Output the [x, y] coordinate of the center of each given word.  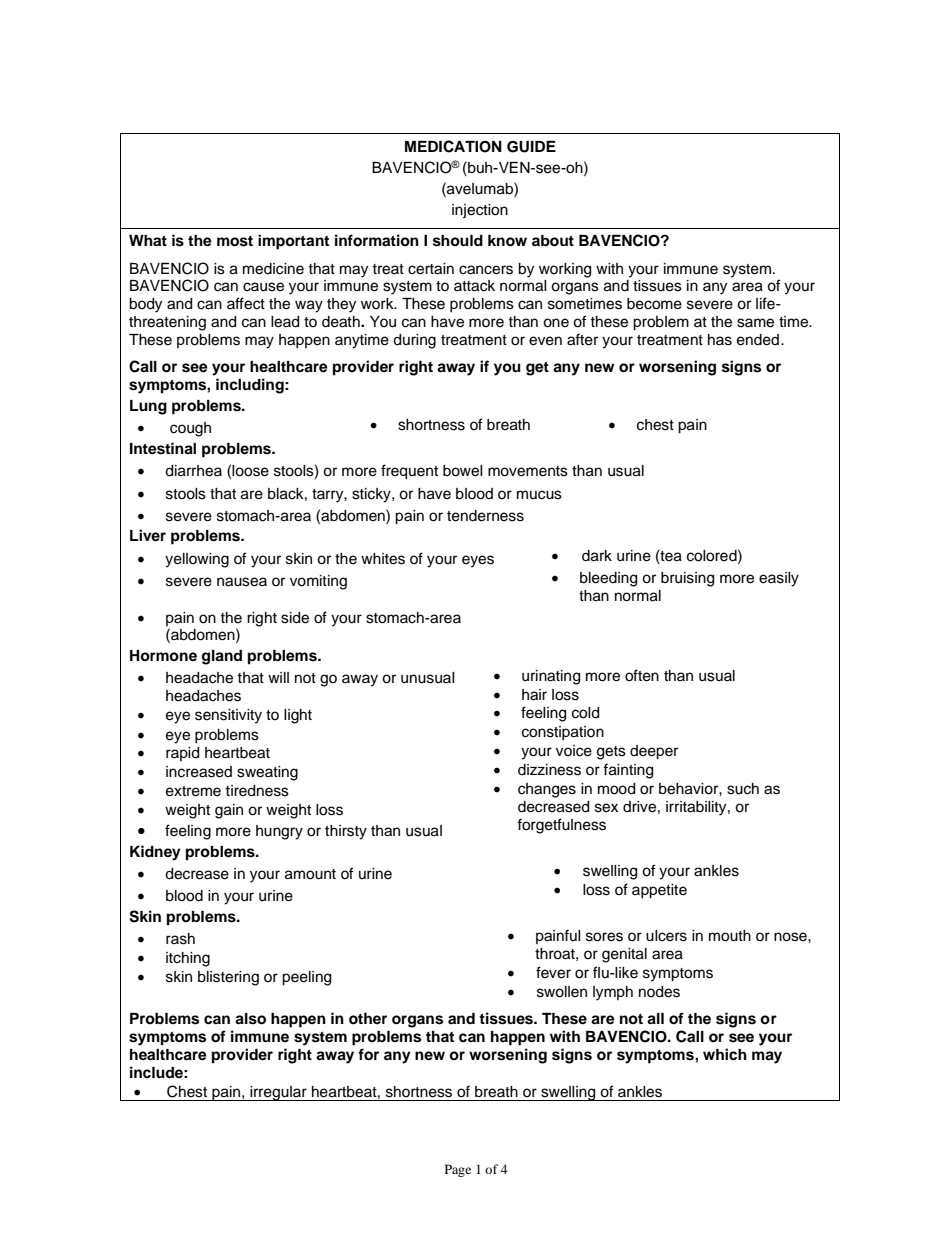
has [720, 340]
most [235, 241]
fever [553, 972]
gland [222, 657]
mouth [730, 936]
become [654, 304]
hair [534, 695]
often [642, 675]
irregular [278, 1093]
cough [190, 429]
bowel [463, 471]
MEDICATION [453, 146]
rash [180, 939]
